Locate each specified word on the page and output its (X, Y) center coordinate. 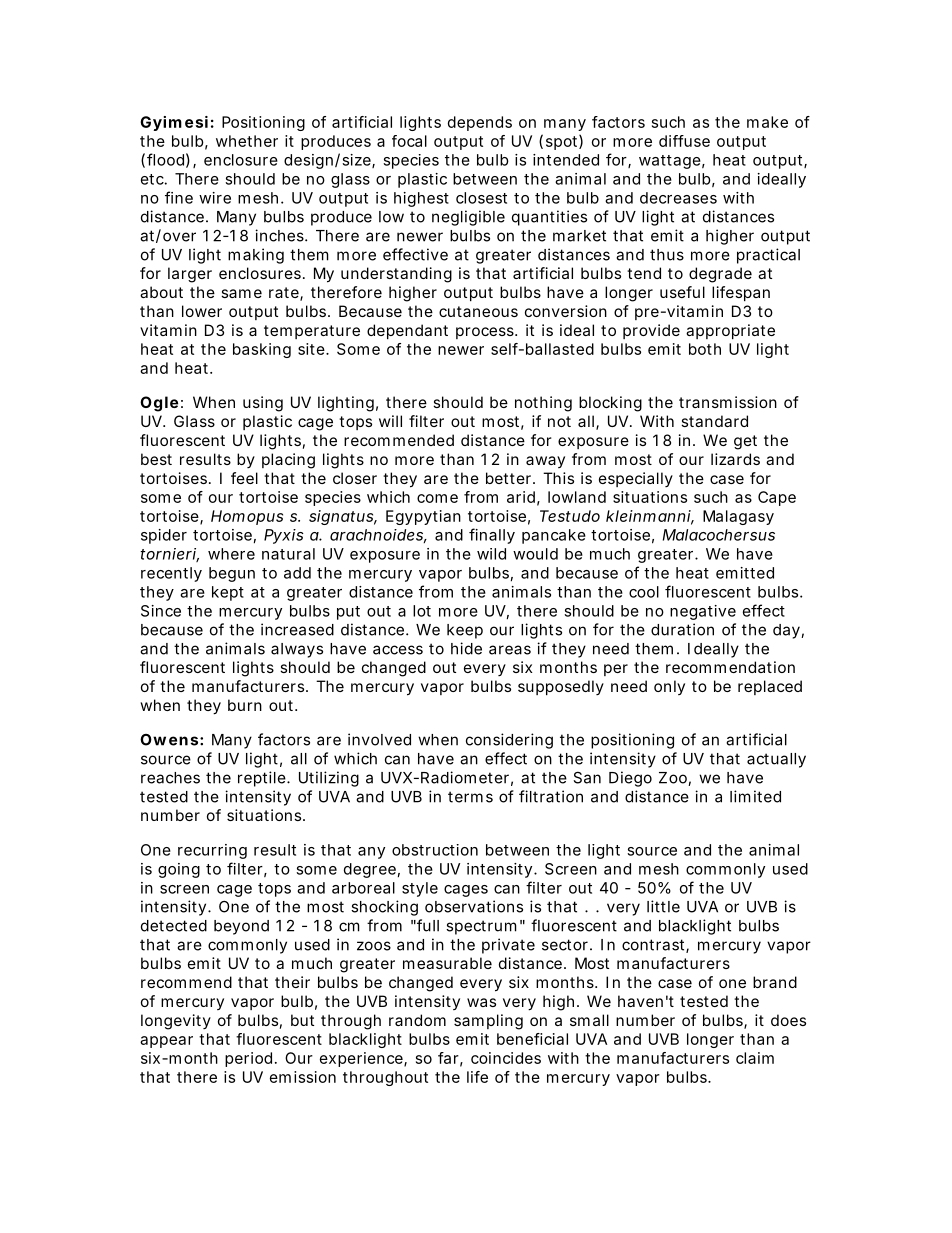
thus (667, 255)
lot (422, 611)
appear (166, 1042)
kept (228, 593)
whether (247, 141)
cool (644, 592)
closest (481, 198)
